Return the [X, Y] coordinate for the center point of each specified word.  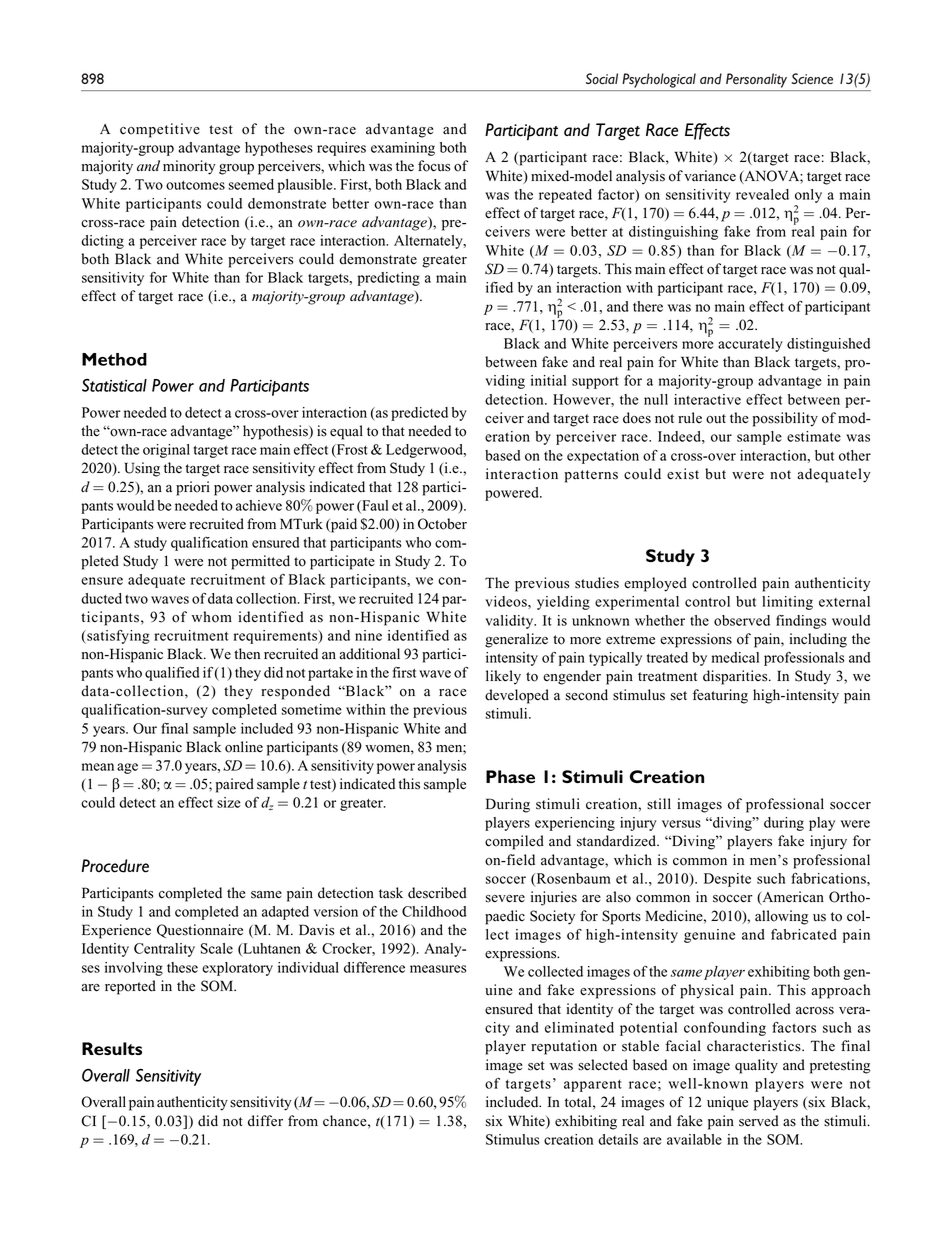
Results [112, 1048]
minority [189, 167]
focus [434, 166]
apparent [593, 1086]
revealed [762, 194]
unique [727, 1103]
